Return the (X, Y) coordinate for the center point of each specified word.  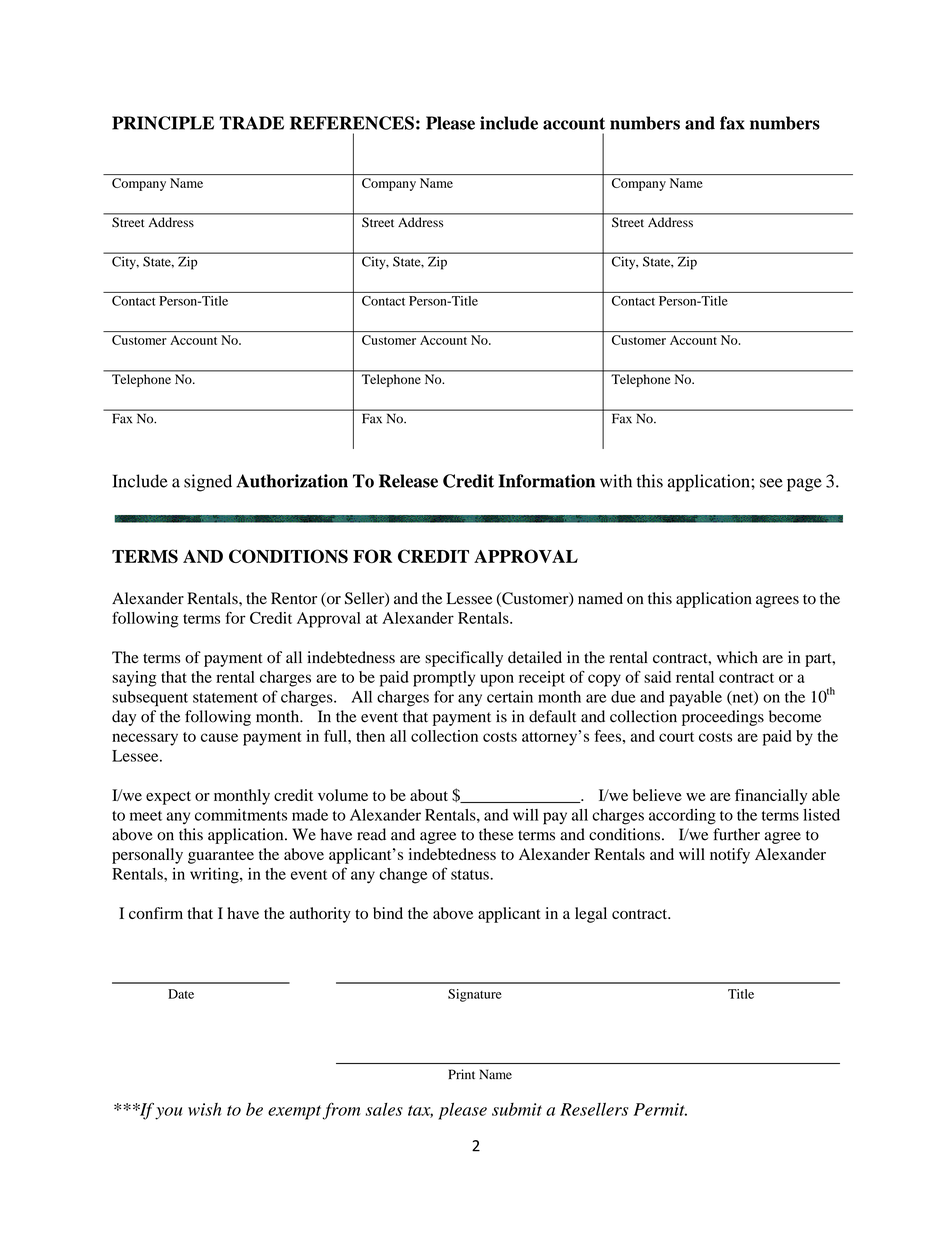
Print (461, 1074)
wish (205, 1109)
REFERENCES (352, 123)
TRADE (251, 123)
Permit (660, 1109)
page (804, 485)
